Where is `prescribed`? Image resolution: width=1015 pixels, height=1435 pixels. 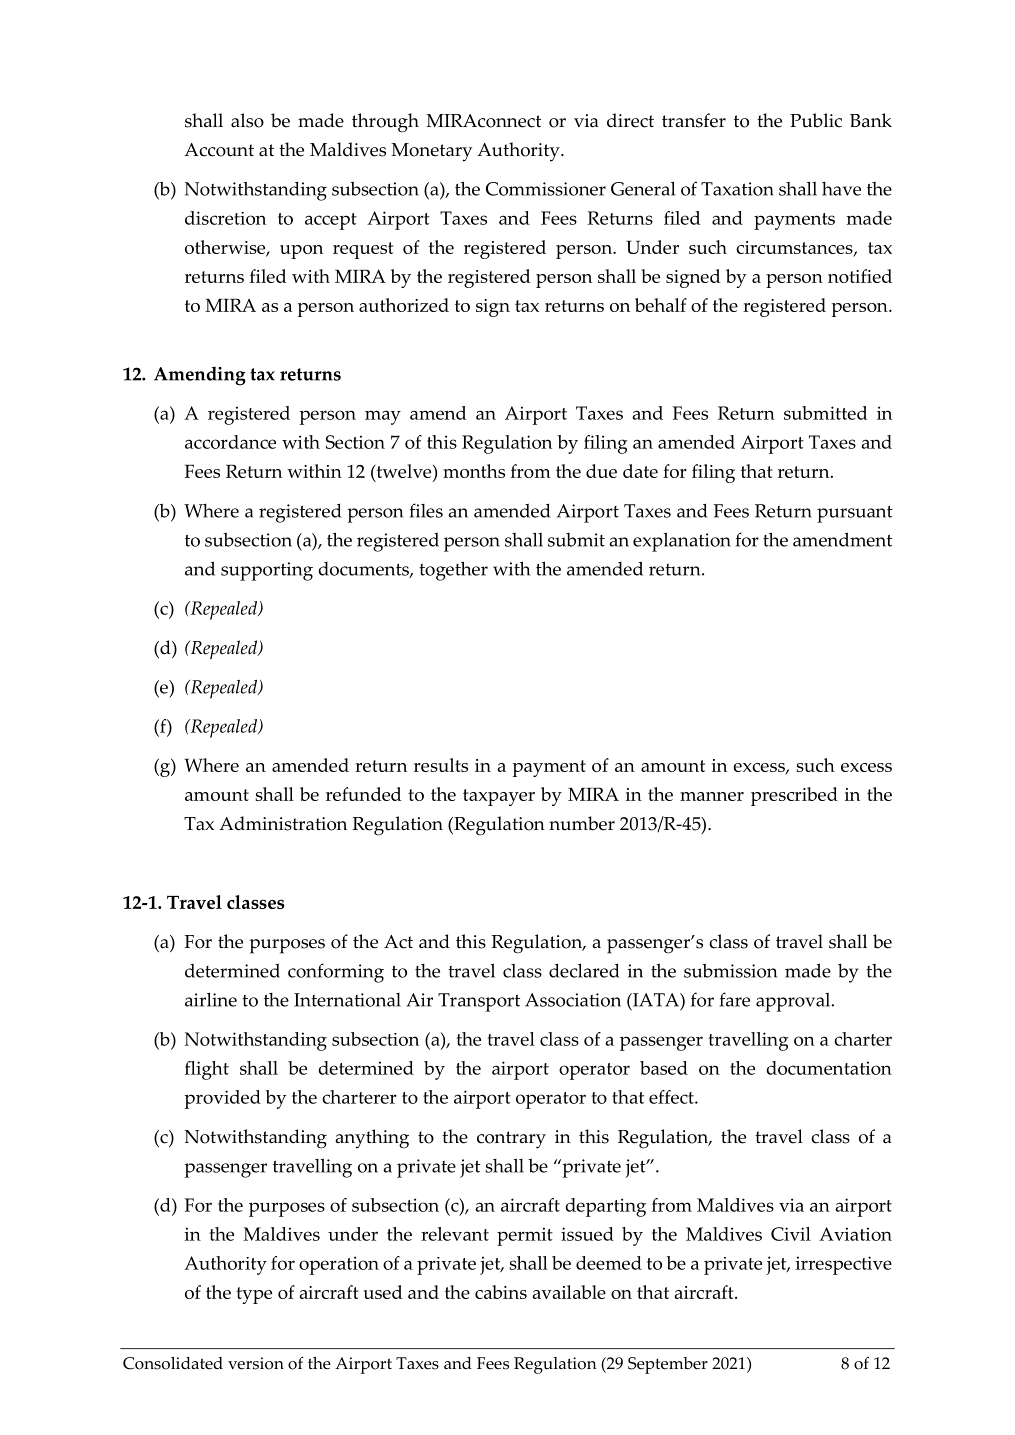 prescribed is located at coordinates (794, 796).
